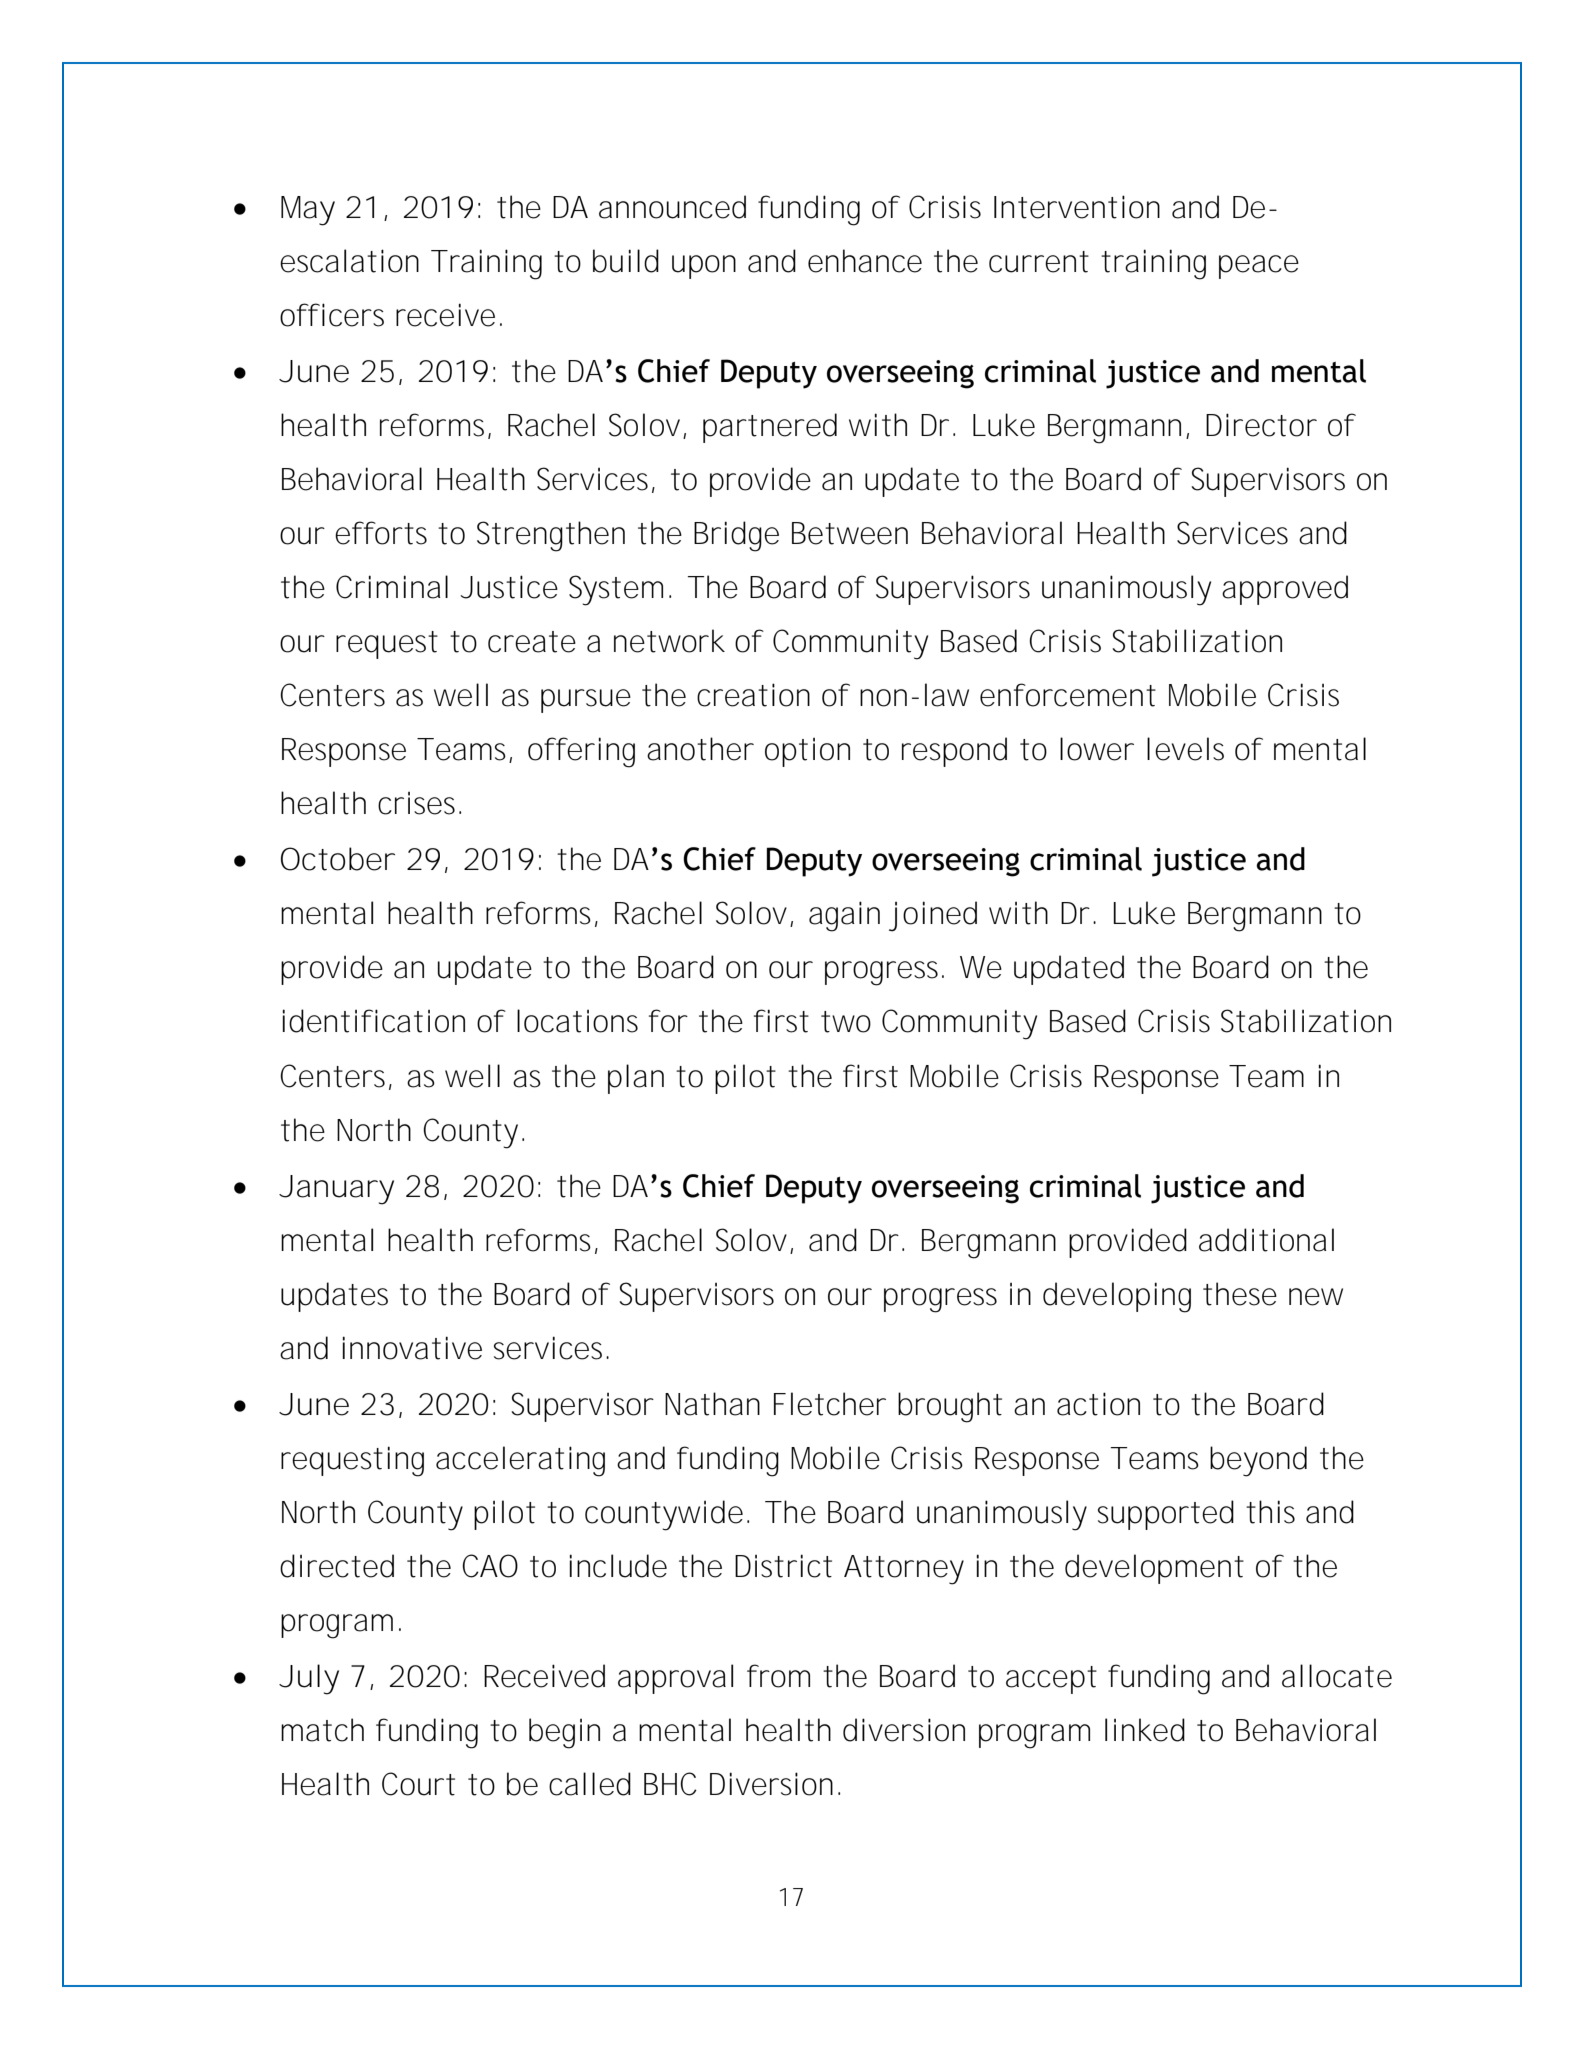 This image has width=1583, height=2048. What do you see at coordinates (933, 916) in the image?
I see `joined` at bounding box center [933, 916].
